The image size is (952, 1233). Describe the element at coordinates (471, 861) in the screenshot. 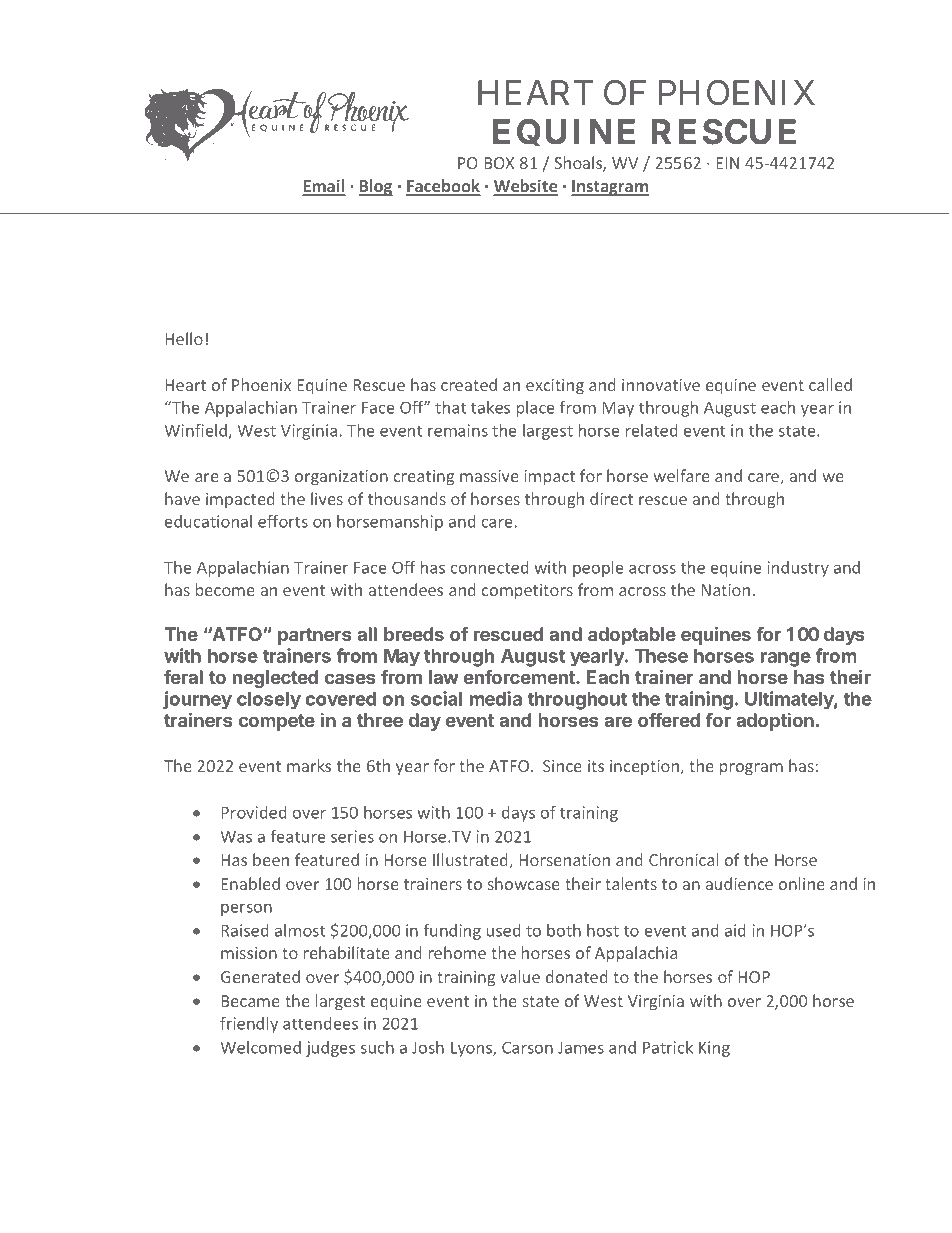

I see `Illustrated` at that location.
